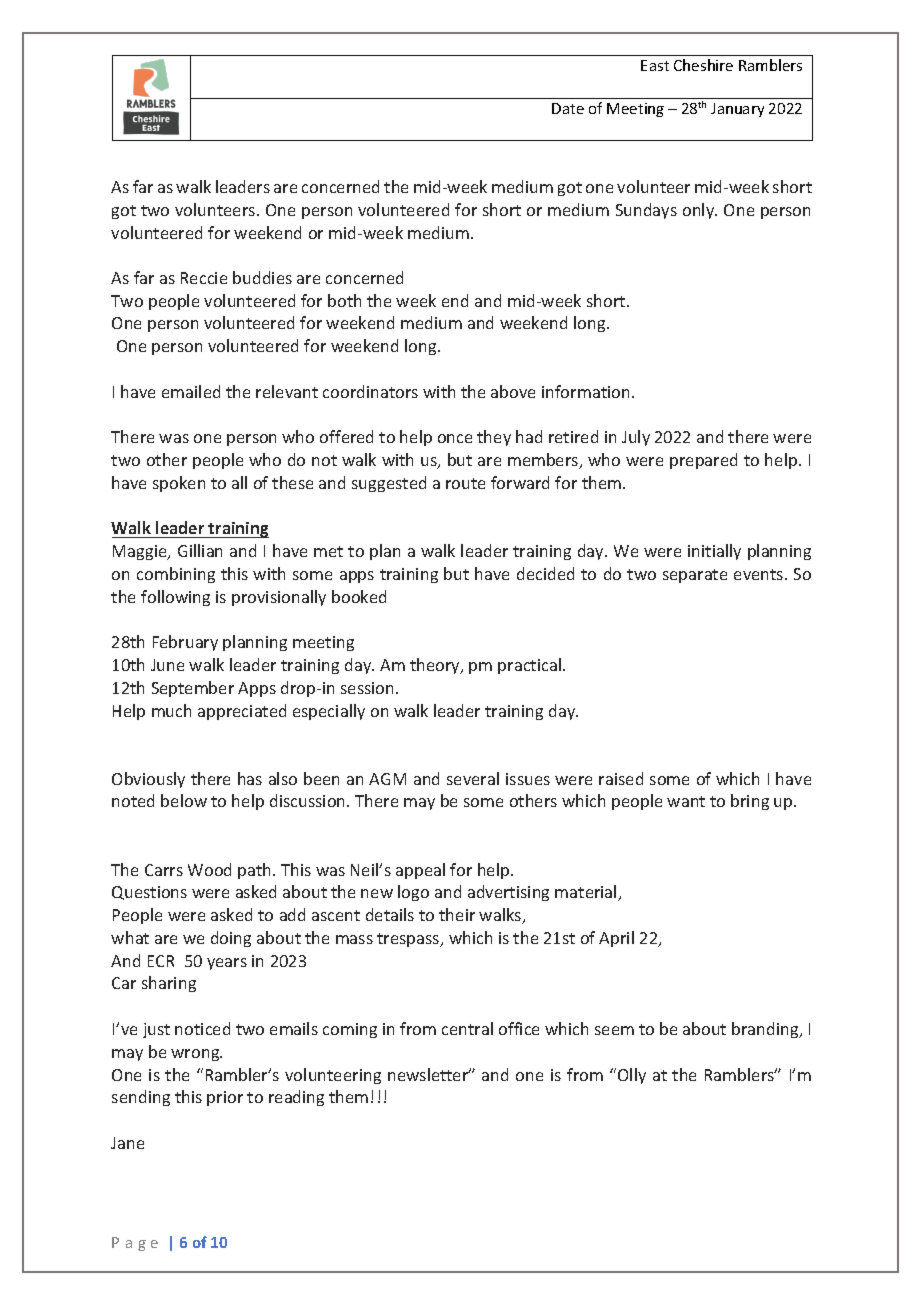  What do you see at coordinates (262, 277) in the screenshot?
I see `buddies` at bounding box center [262, 277].
